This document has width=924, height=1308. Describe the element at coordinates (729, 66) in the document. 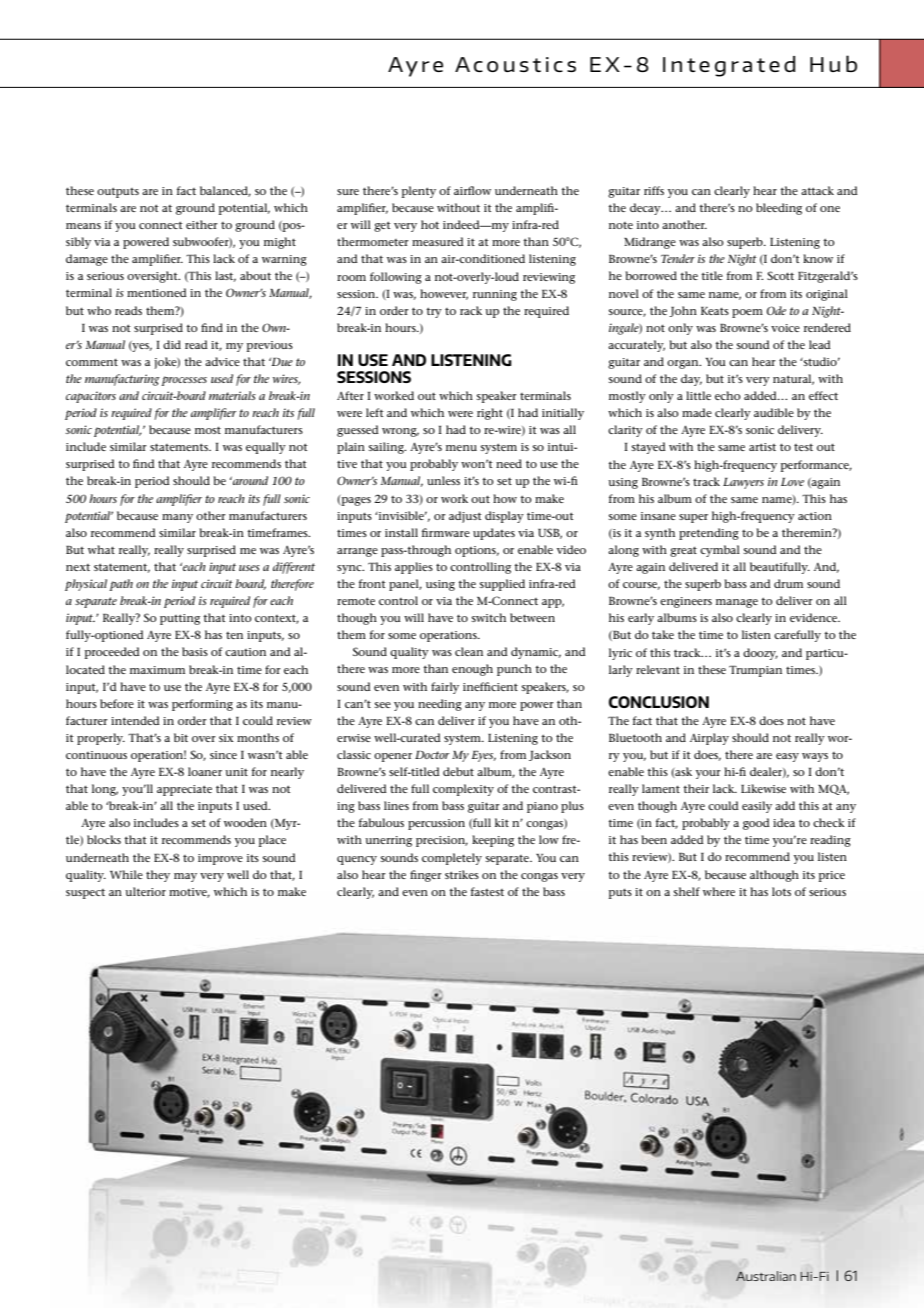

I see `Integrated` at that location.
